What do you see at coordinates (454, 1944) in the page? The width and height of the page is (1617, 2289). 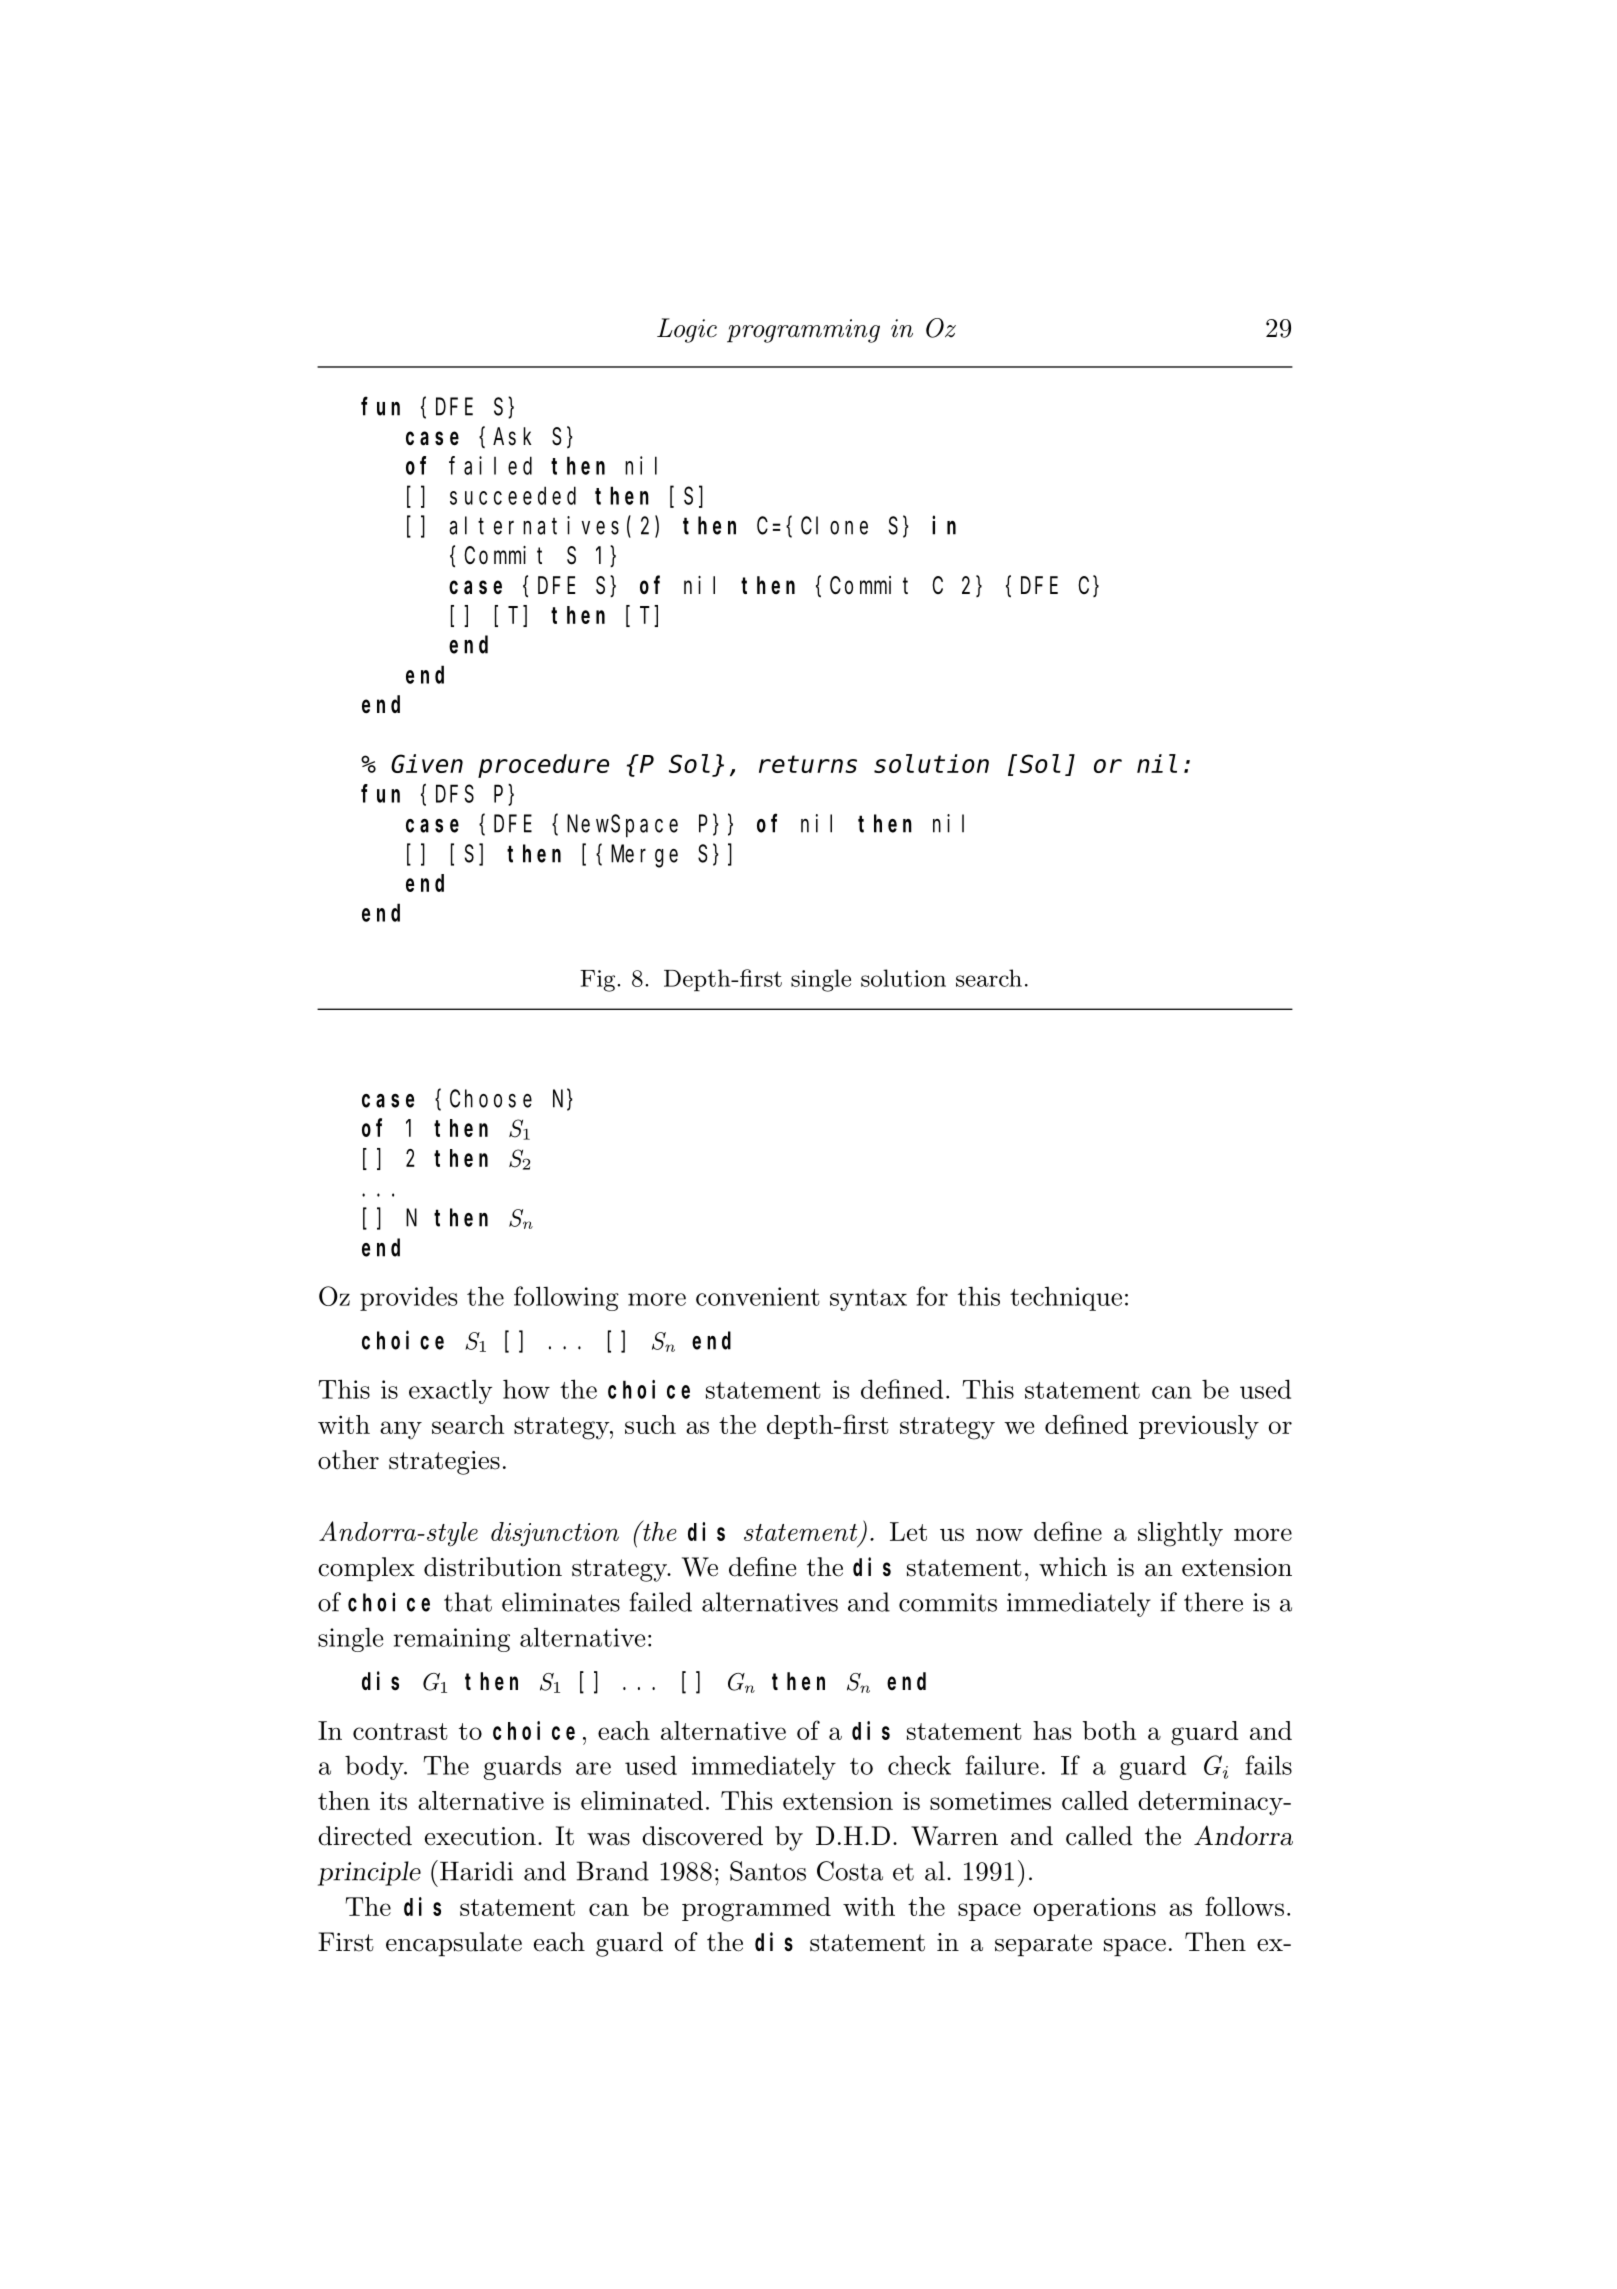 I see `encapsulate` at bounding box center [454, 1944].
